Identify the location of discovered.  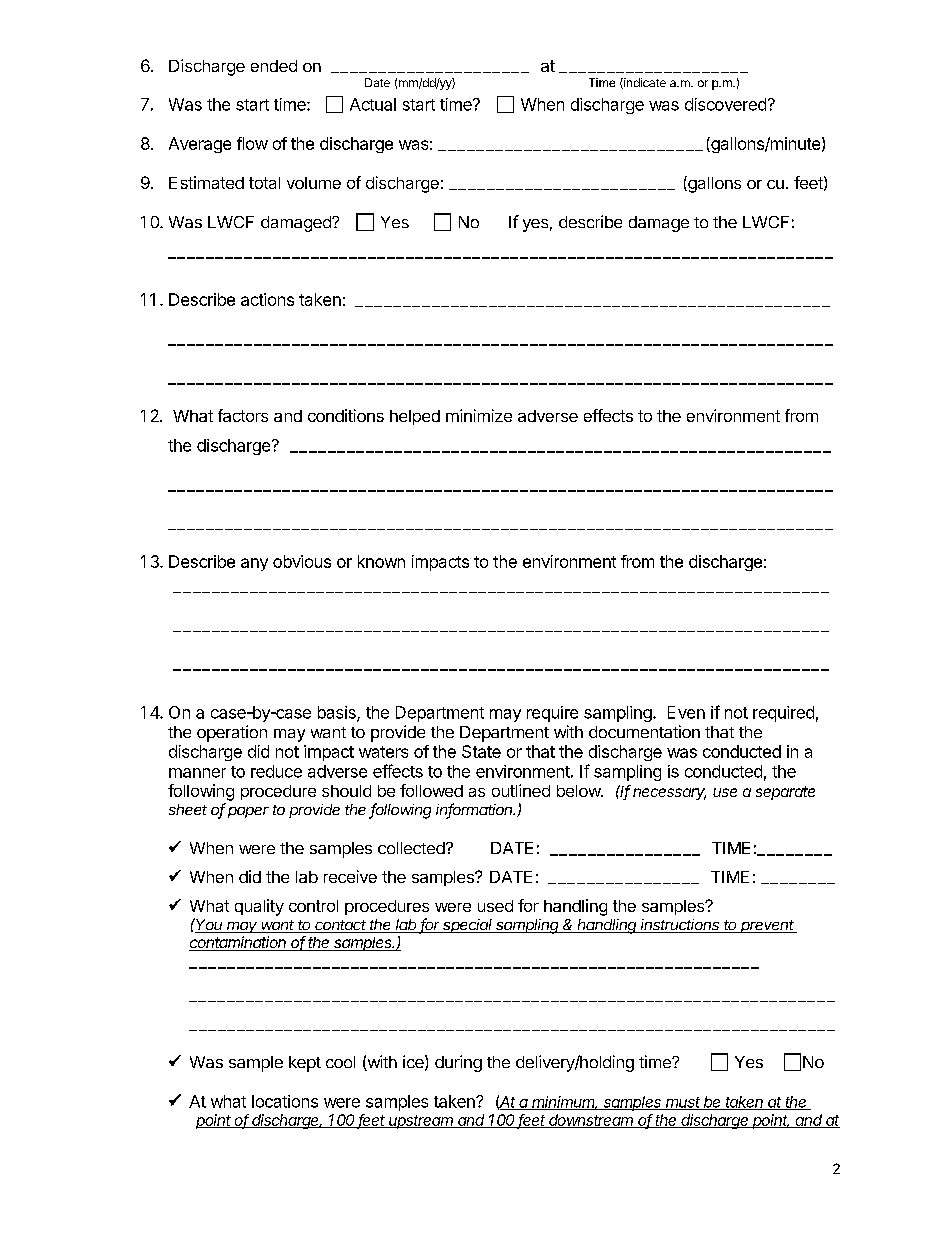
(725, 104).
